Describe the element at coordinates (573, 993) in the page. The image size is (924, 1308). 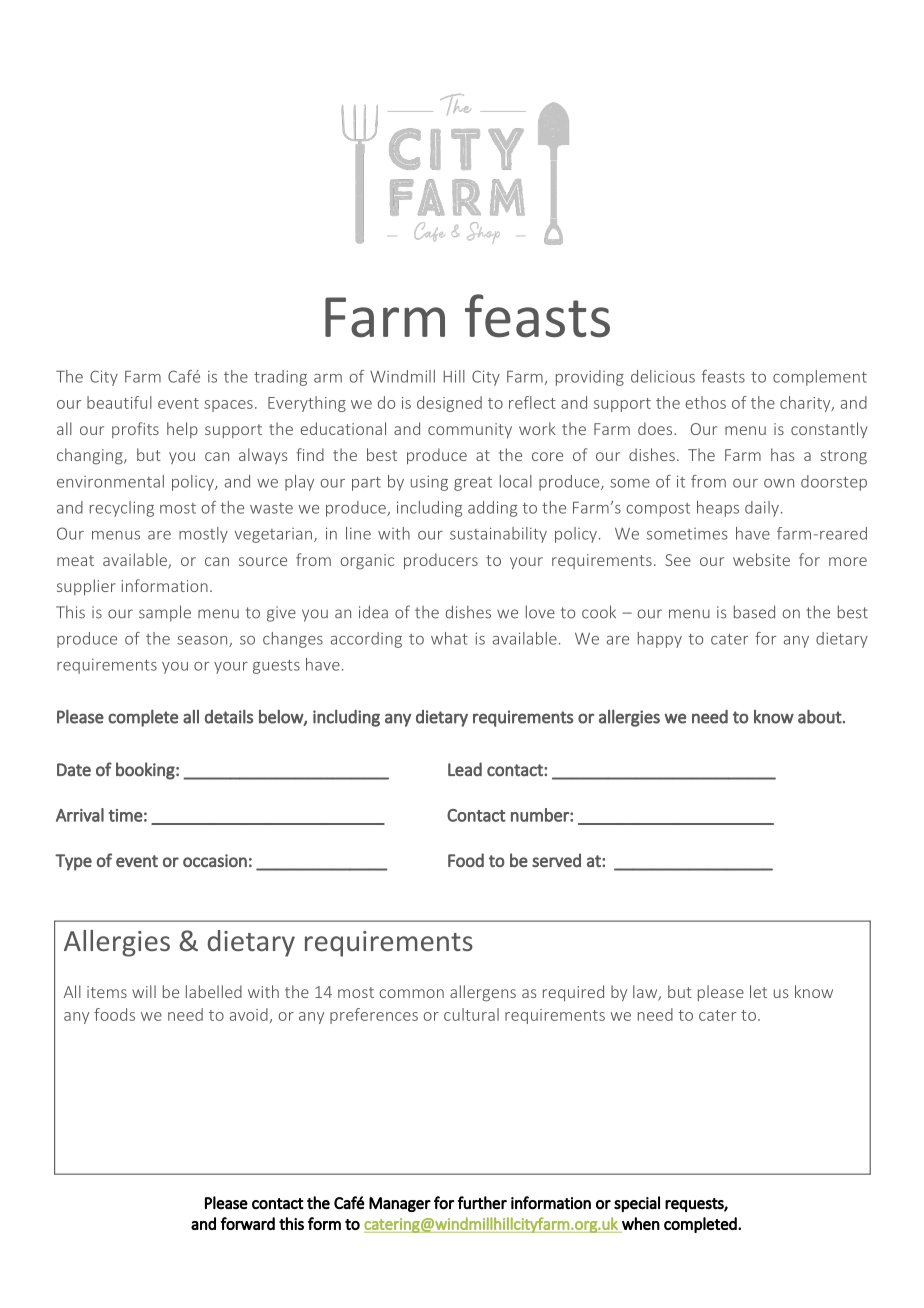
I see `required` at that location.
